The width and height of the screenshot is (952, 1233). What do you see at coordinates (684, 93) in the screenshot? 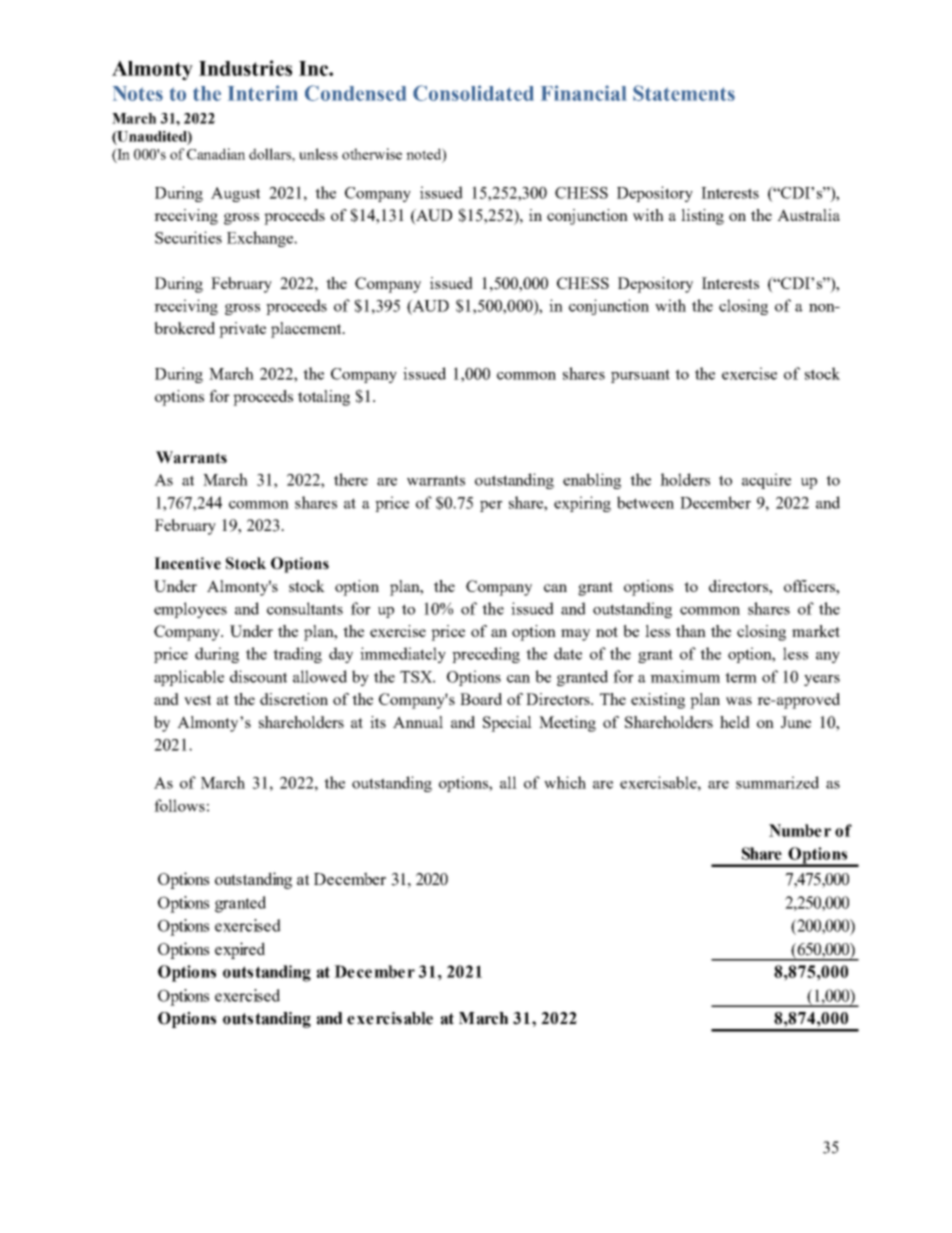
I see `Statements` at bounding box center [684, 93].
